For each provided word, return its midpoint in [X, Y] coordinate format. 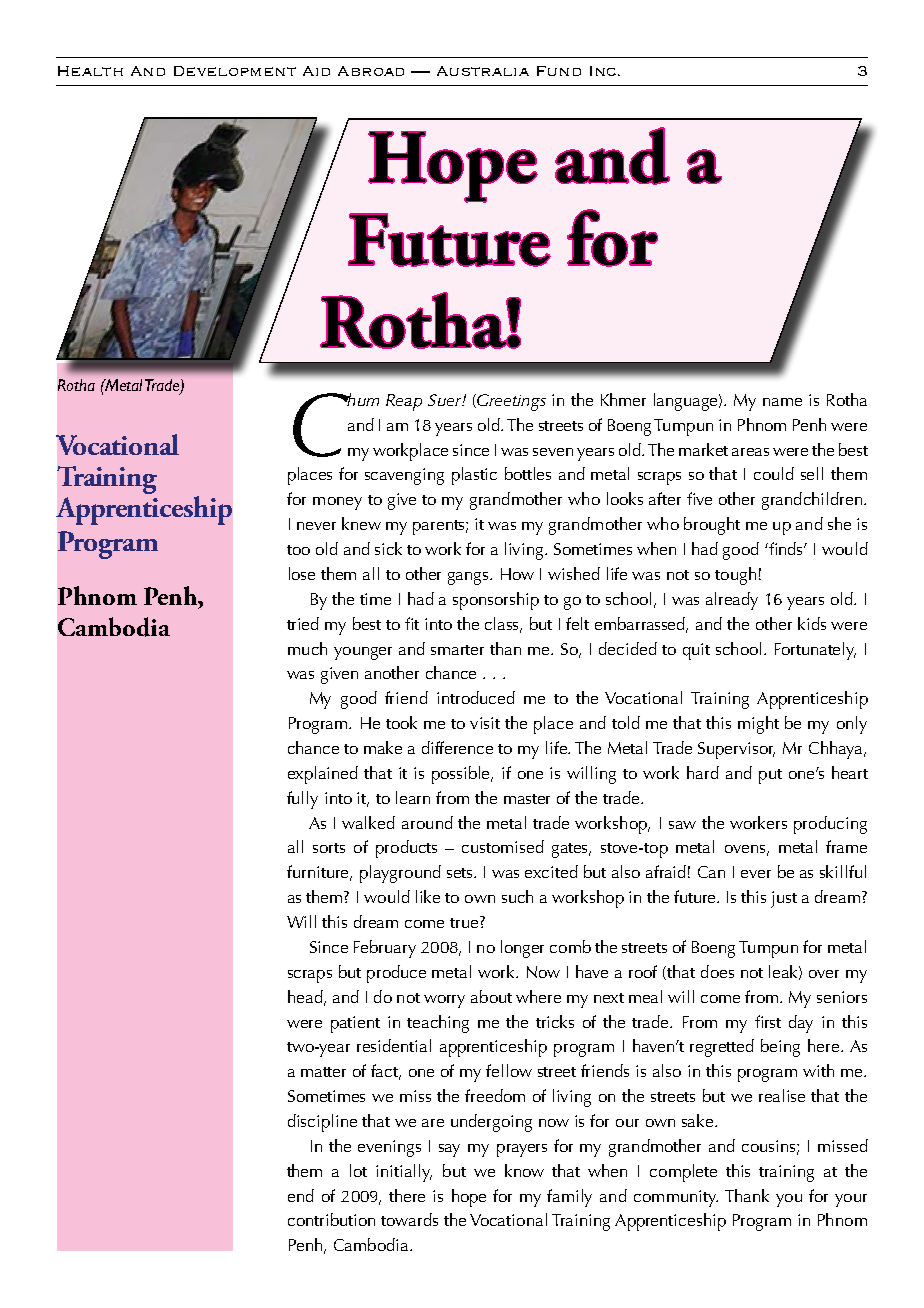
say [449, 1150]
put [770, 776]
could [774, 473]
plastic [474, 476]
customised [503, 846]
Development [235, 71]
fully [302, 800]
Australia [483, 71]
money [337, 503]
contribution [331, 1219]
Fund [559, 71]
